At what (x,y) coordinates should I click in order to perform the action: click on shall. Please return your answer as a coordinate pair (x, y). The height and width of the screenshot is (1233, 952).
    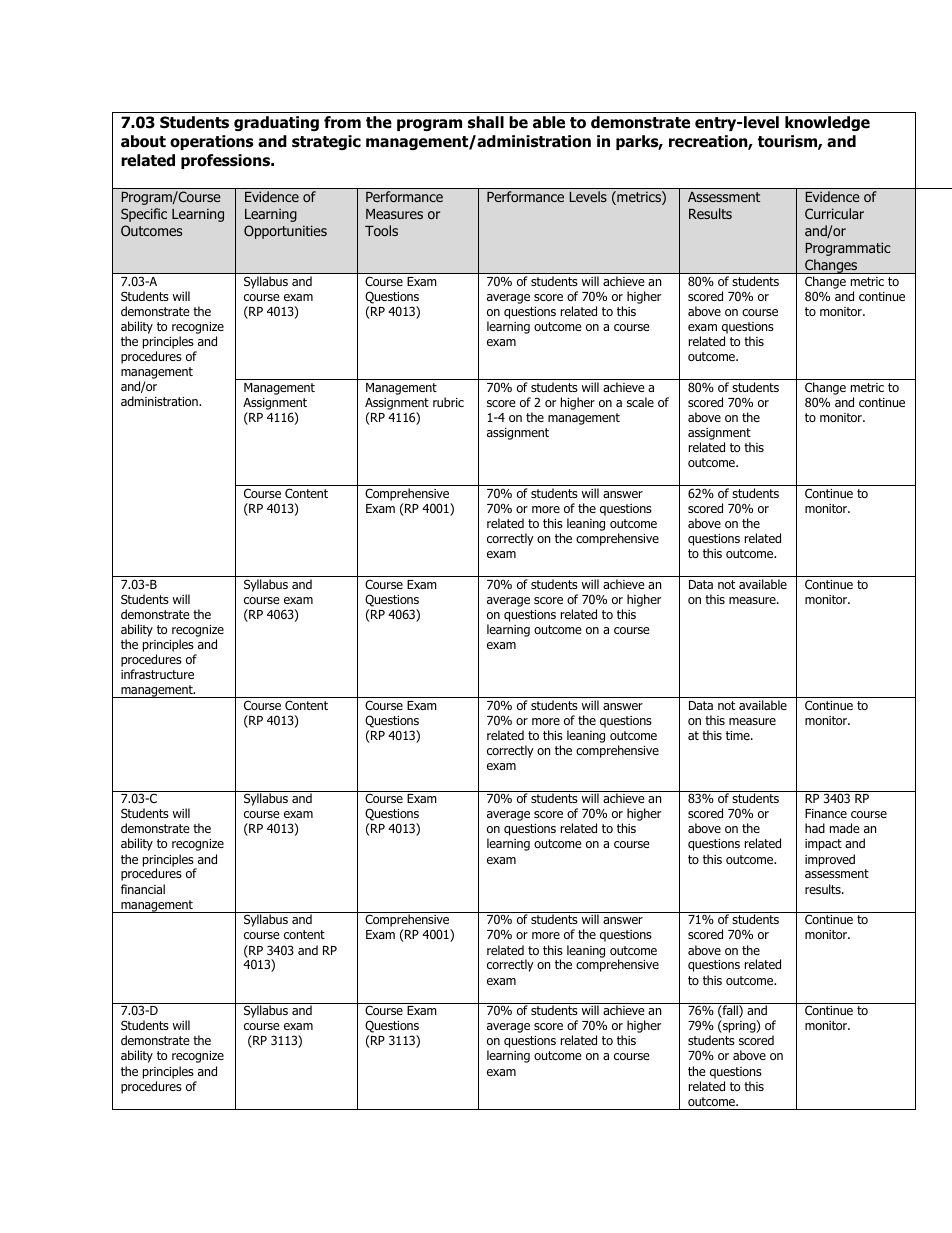
    Looking at the image, I should click on (486, 122).
